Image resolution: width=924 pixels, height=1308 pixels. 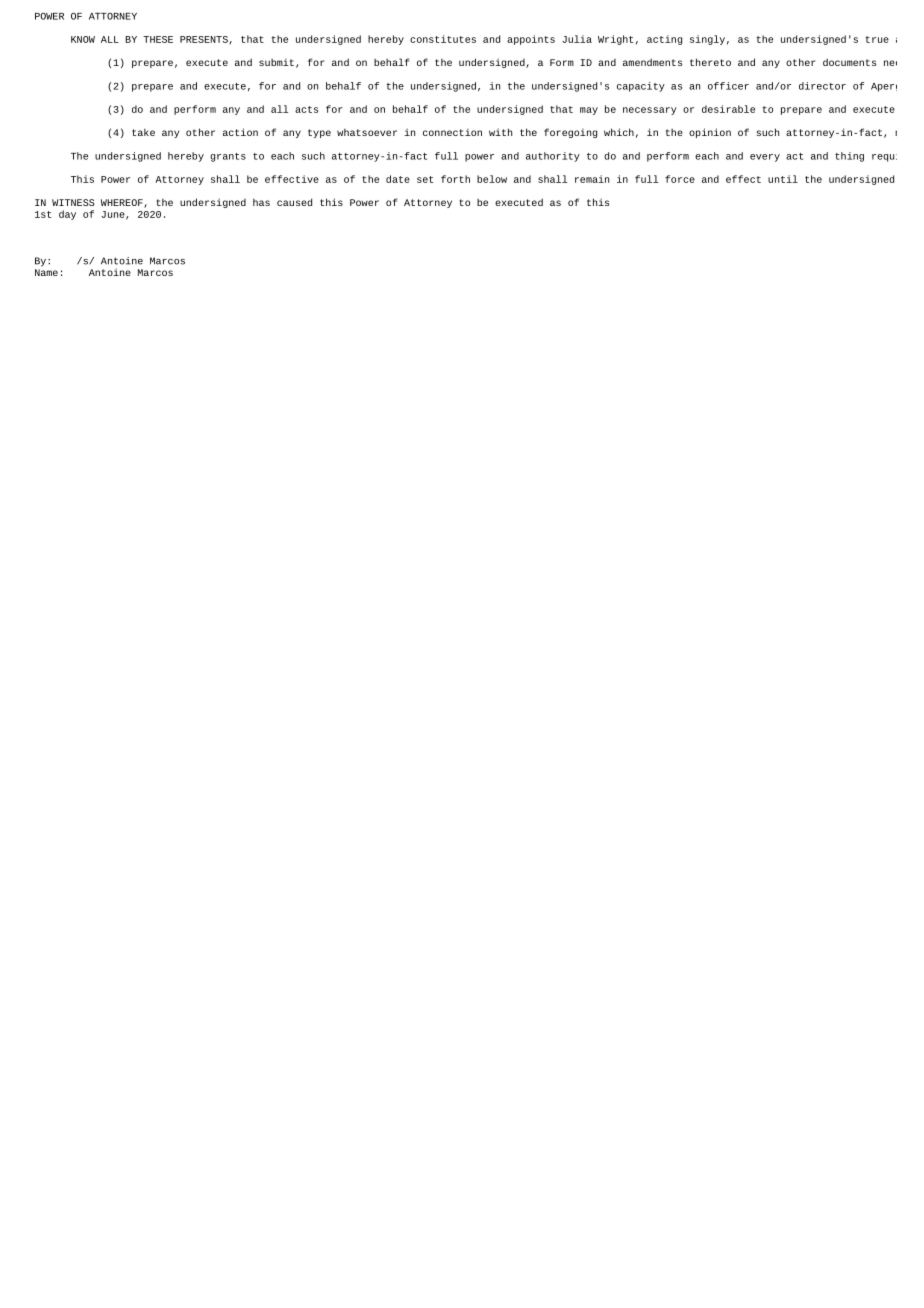 What do you see at coordinates (783, 179) in the image?
I see `until` at bounding box center [783, 179].
